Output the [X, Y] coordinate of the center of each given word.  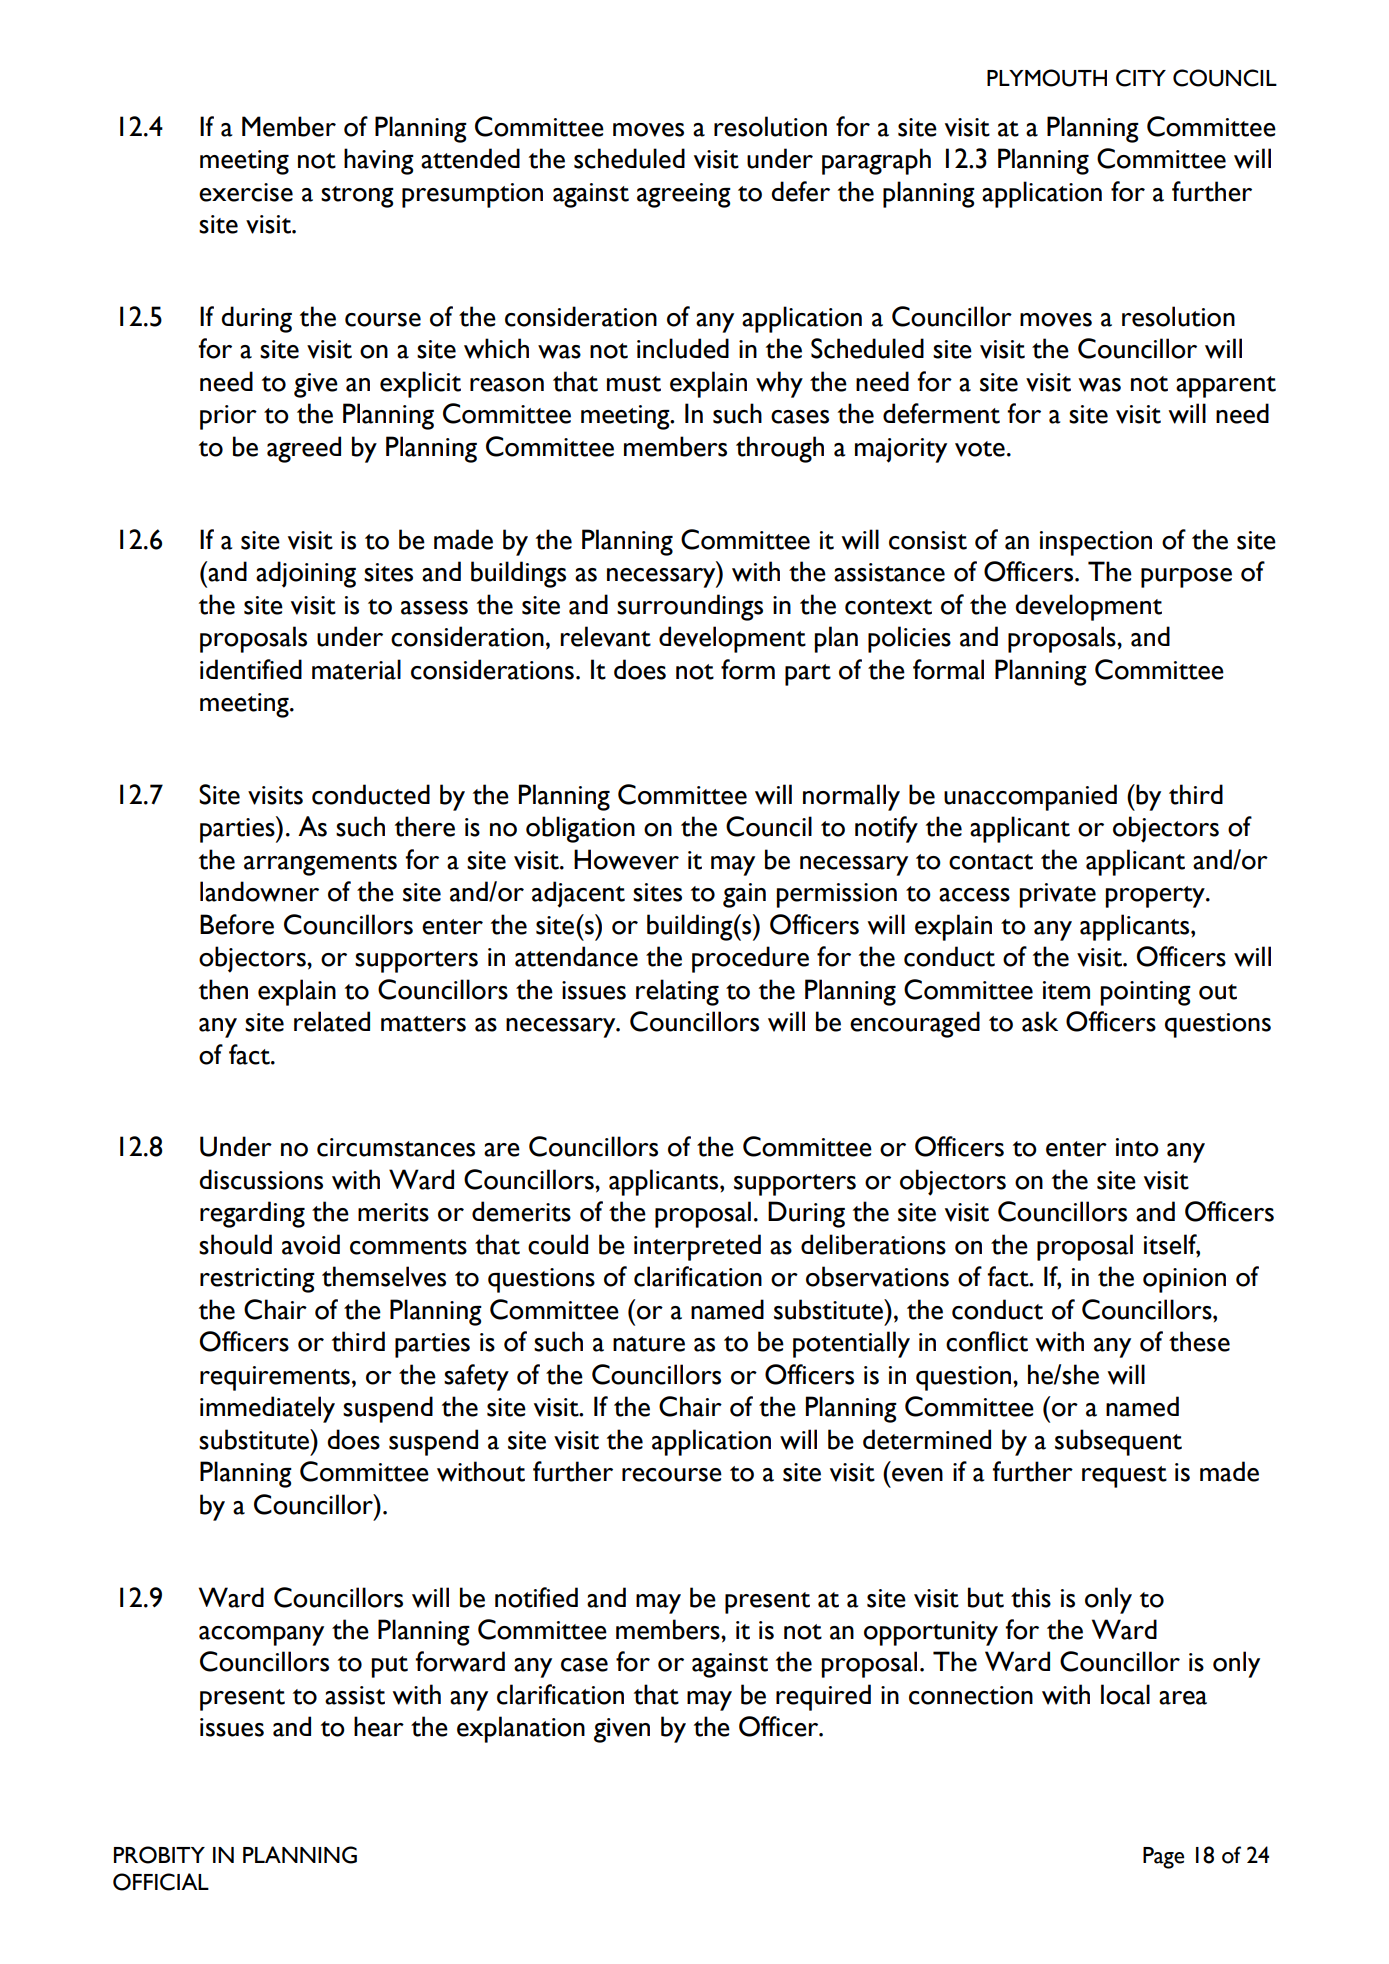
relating [677, 992]
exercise [246, 192]
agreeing [684, 195]
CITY [1141, 78]
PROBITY [159, 1855]
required [823, 1697]
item [1066, 990]
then [223, 989]
